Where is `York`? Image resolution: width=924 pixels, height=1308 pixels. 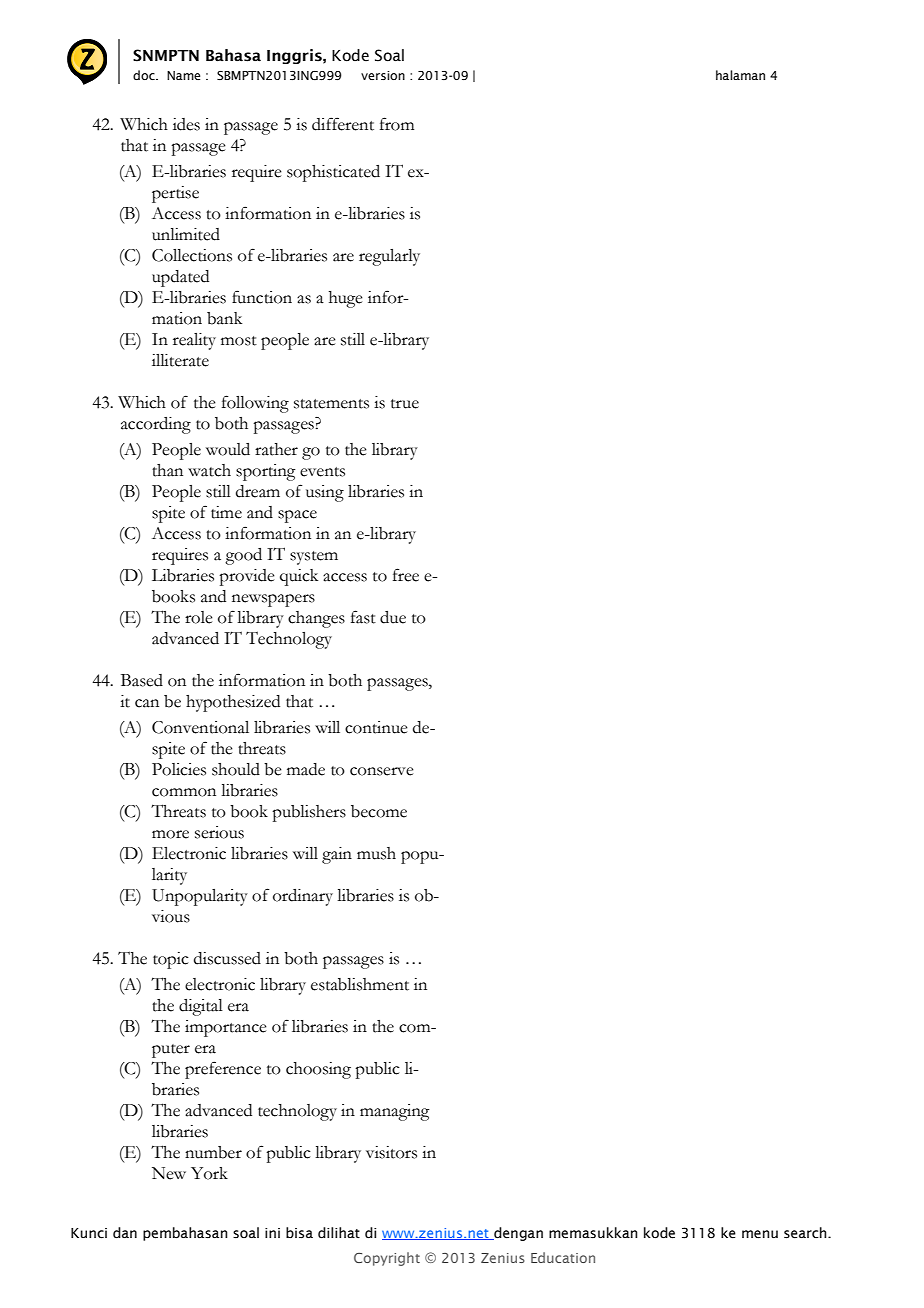 York is located at coordinates (209, 1173).
